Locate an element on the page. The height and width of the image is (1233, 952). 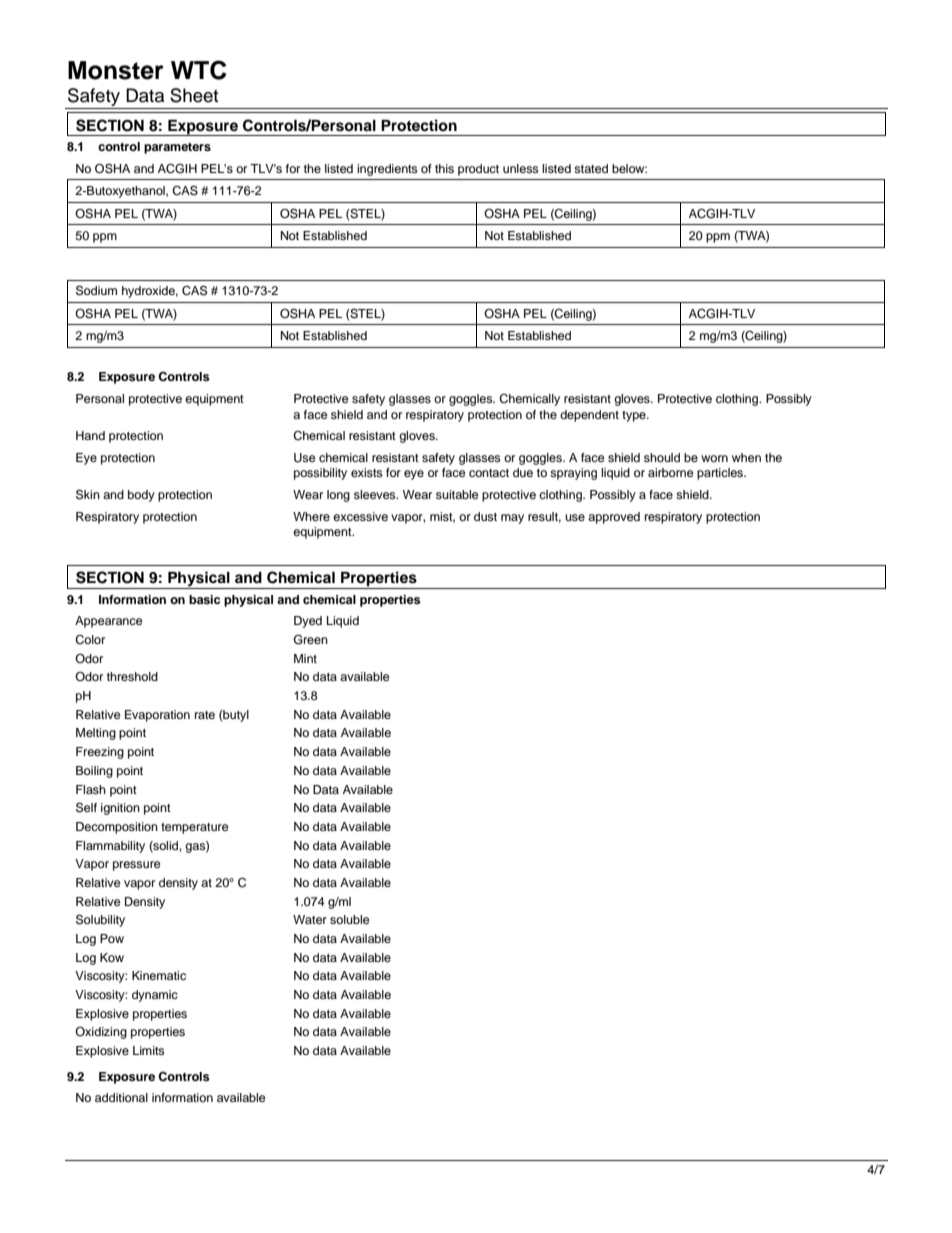
basic is located at coordinates (204, 599).
